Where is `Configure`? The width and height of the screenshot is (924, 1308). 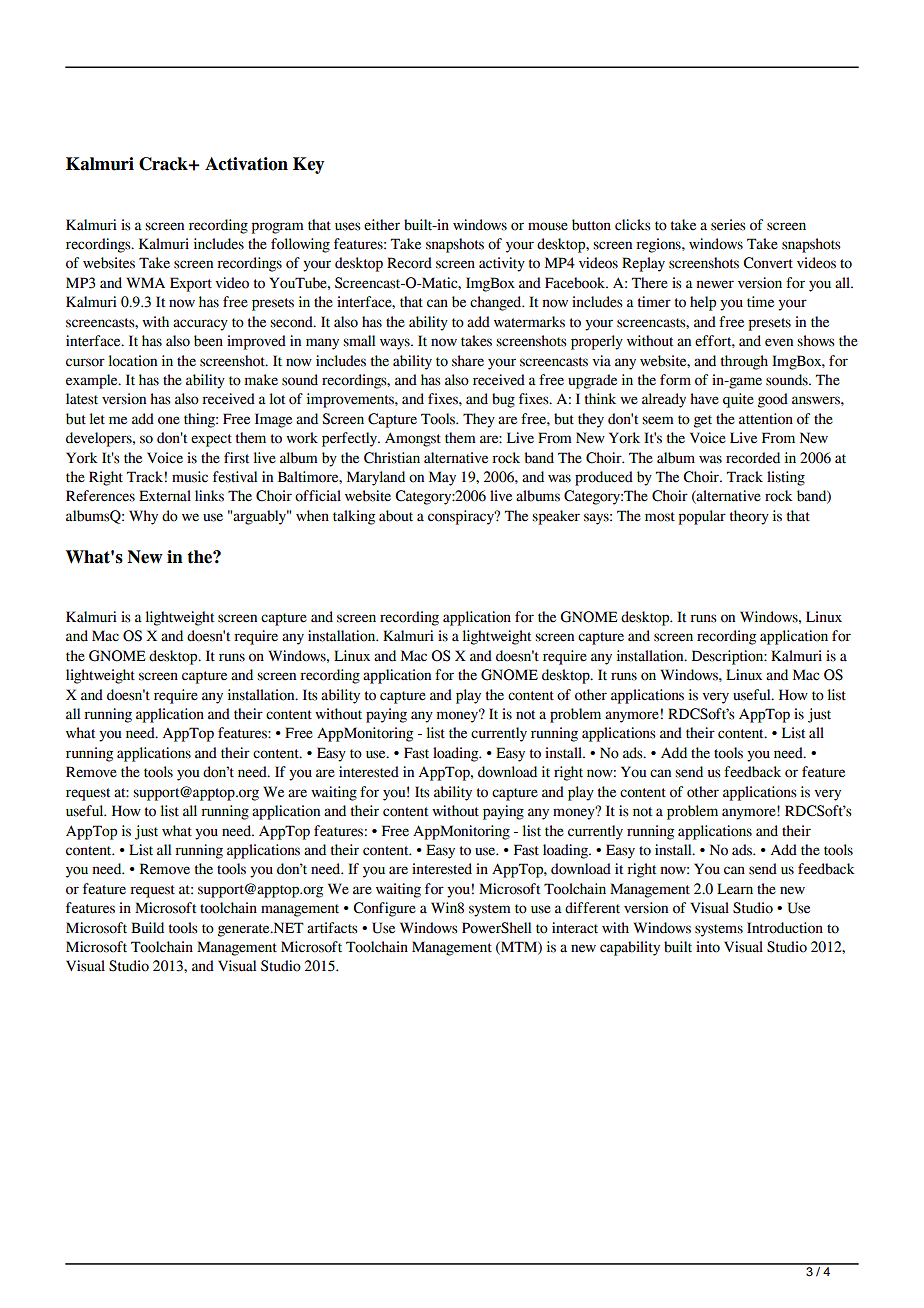
Configure is located at coordinates (384, 909).
